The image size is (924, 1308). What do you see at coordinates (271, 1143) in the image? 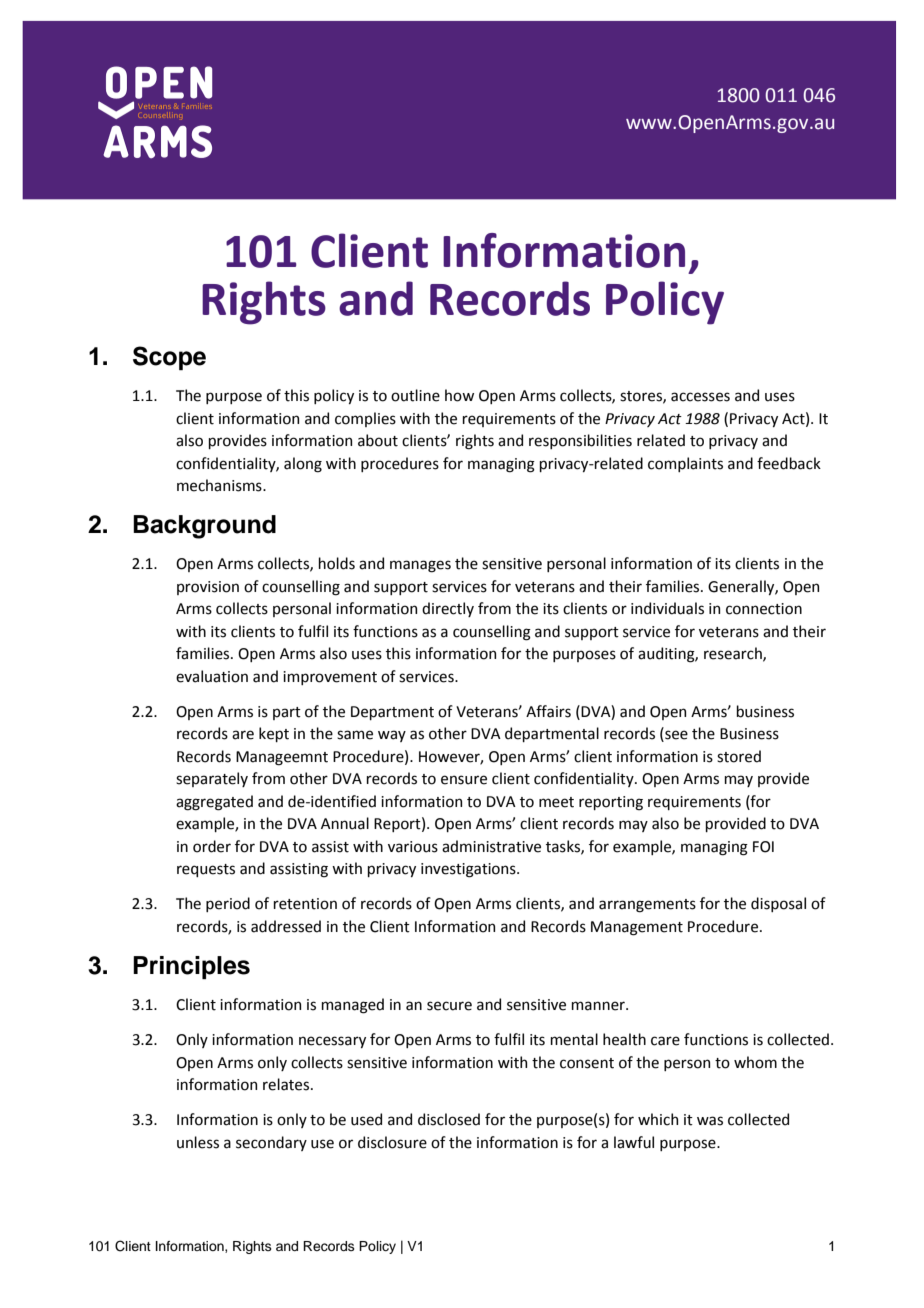
I see `secondary` at bounding box center [271, 1143].
